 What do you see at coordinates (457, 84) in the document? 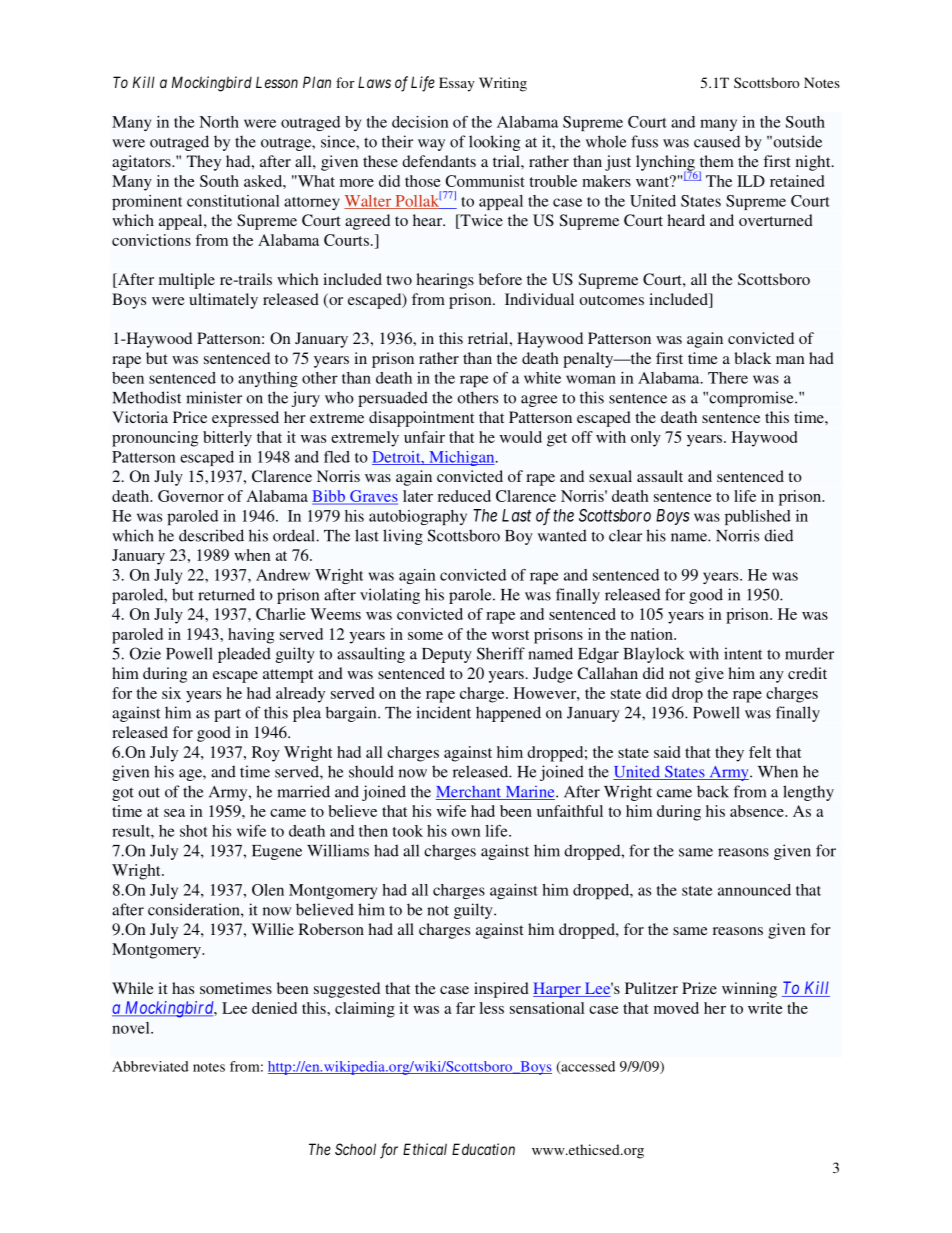
I see `Essay` at bounding box center [457, 84].
